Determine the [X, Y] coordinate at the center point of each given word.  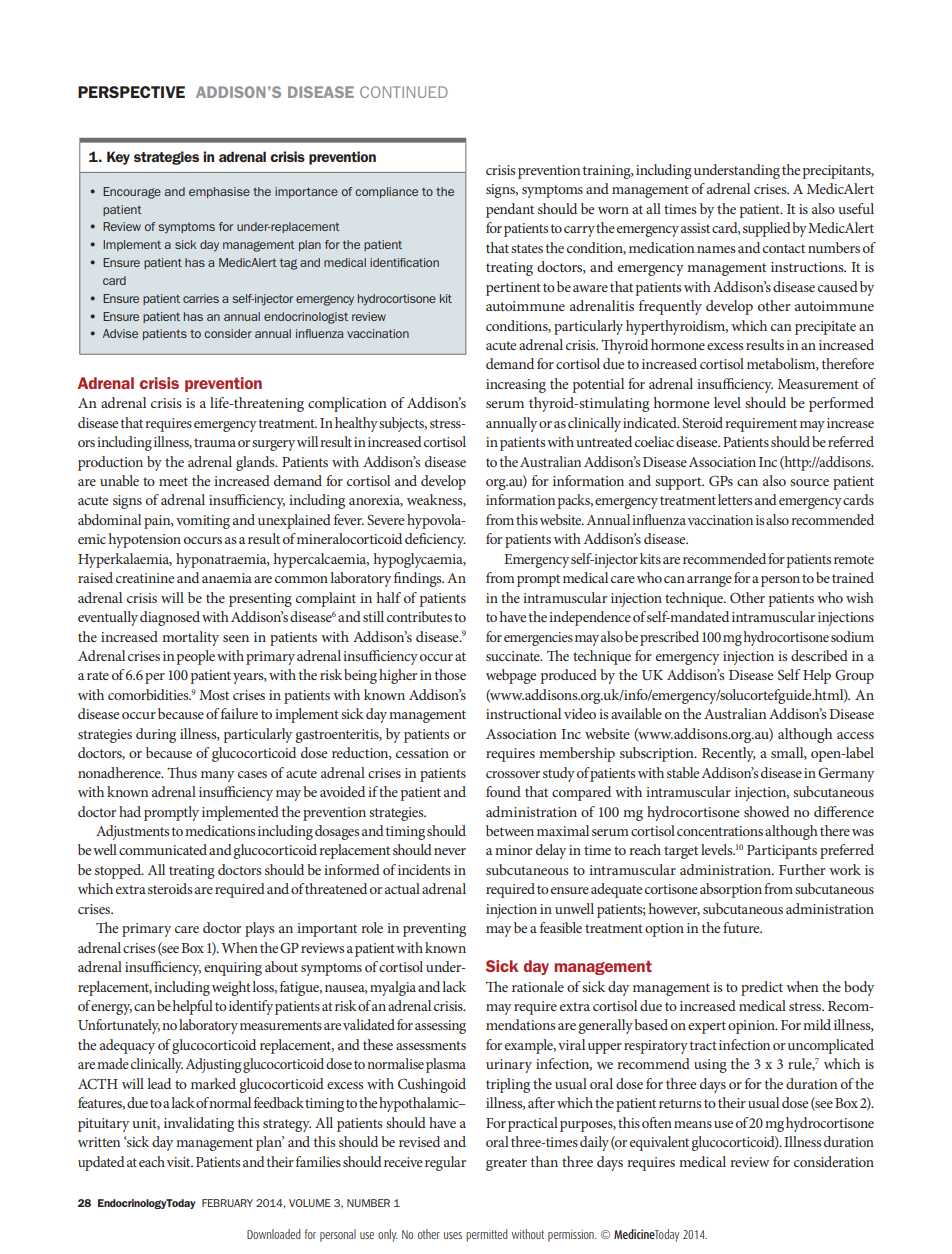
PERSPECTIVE [131, 92]
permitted [487, 1235]
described [819, 655]
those [450, 674]
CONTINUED [404, 92]
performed [841, 404]
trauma [215, 442]
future [742, 927]
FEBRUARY [227, 1203]
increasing [516, 386]
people [196, 657]
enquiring [233, 969]
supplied [767, 229]
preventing [434, 930]
